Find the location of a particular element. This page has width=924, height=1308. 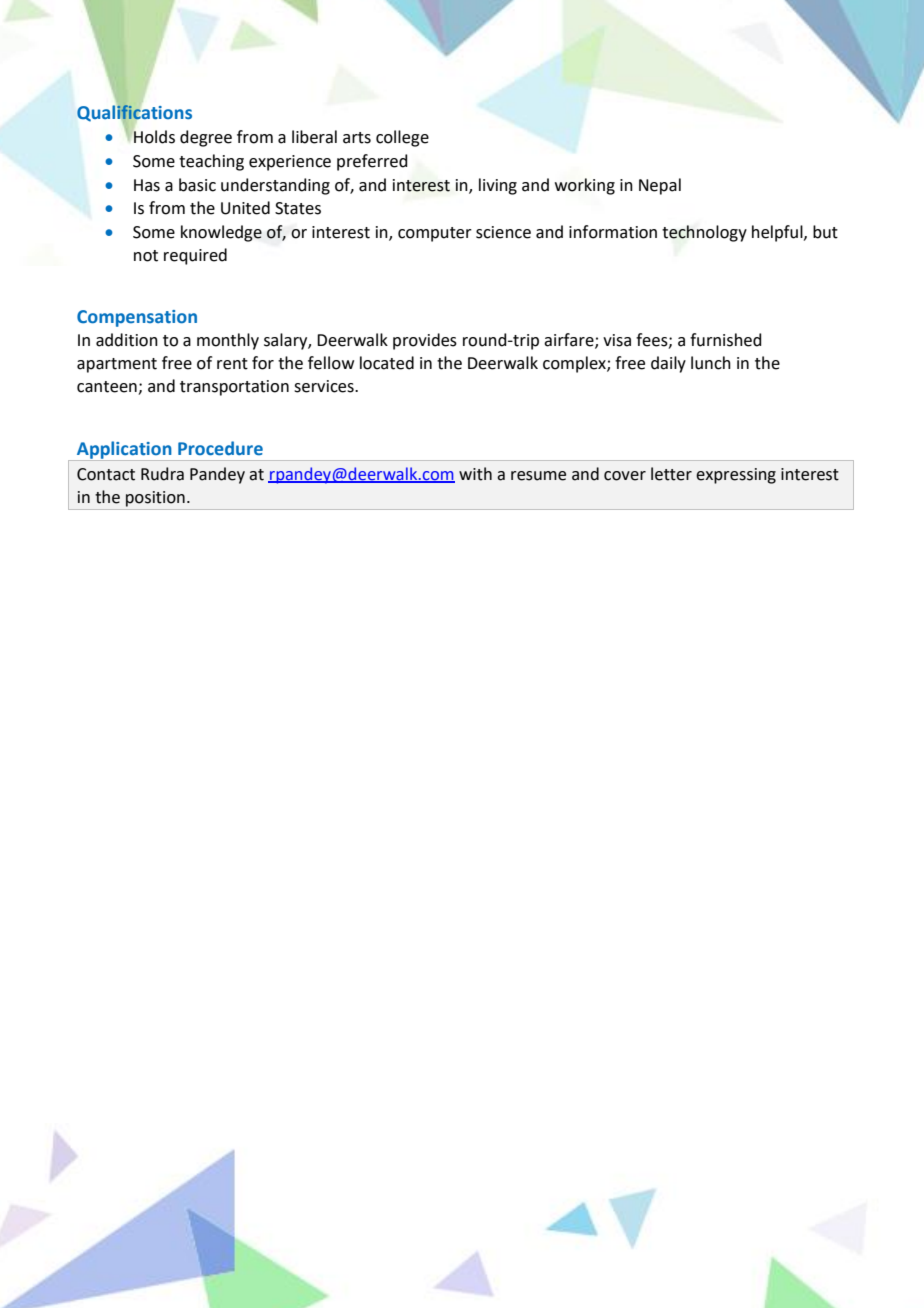

located is located at coordinates (387, 363).
